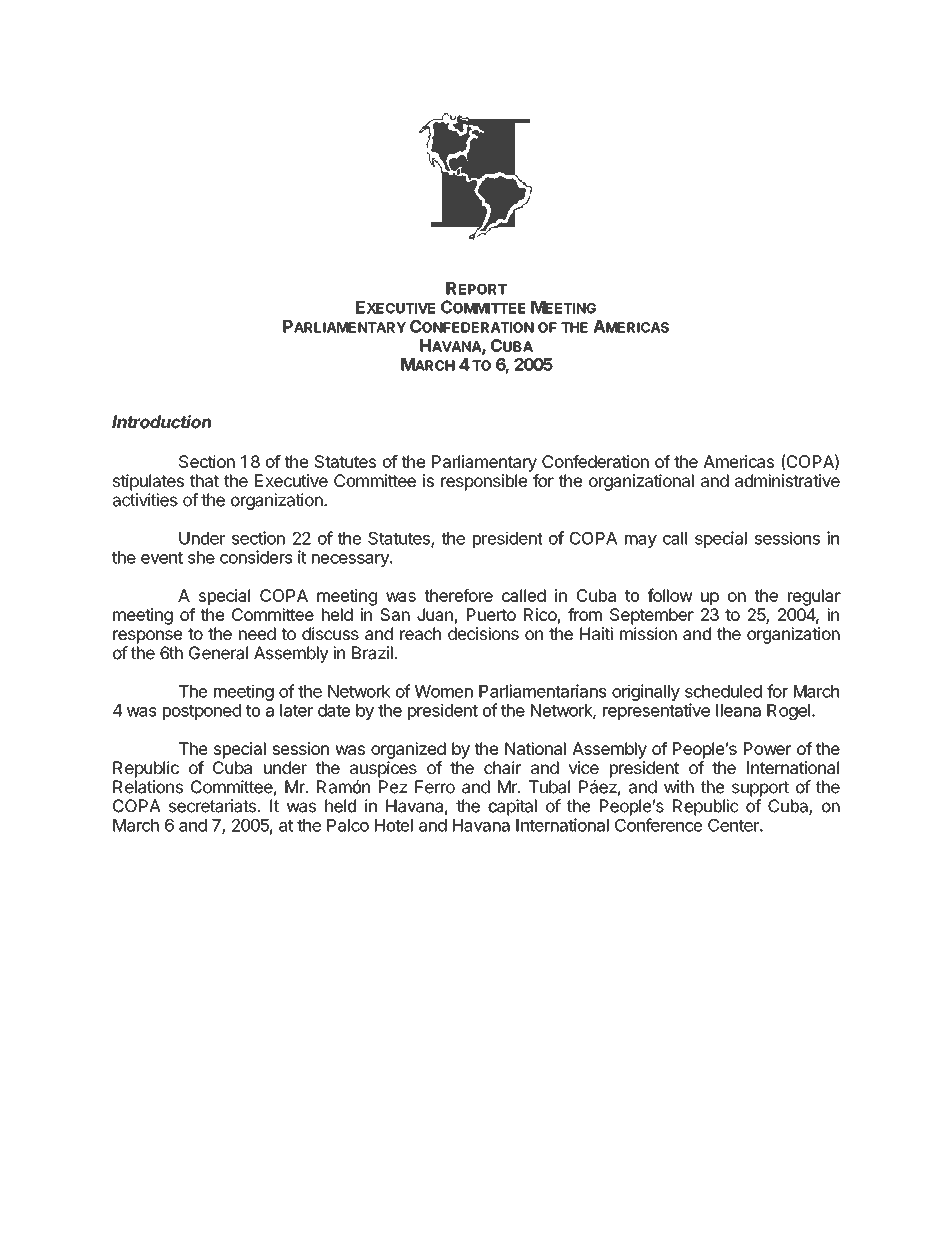 Image resolution: width=952 pixels, height=1233 pixels. Describe the element at coordinates (512, 807) in the page. I see `capital` at that location.
